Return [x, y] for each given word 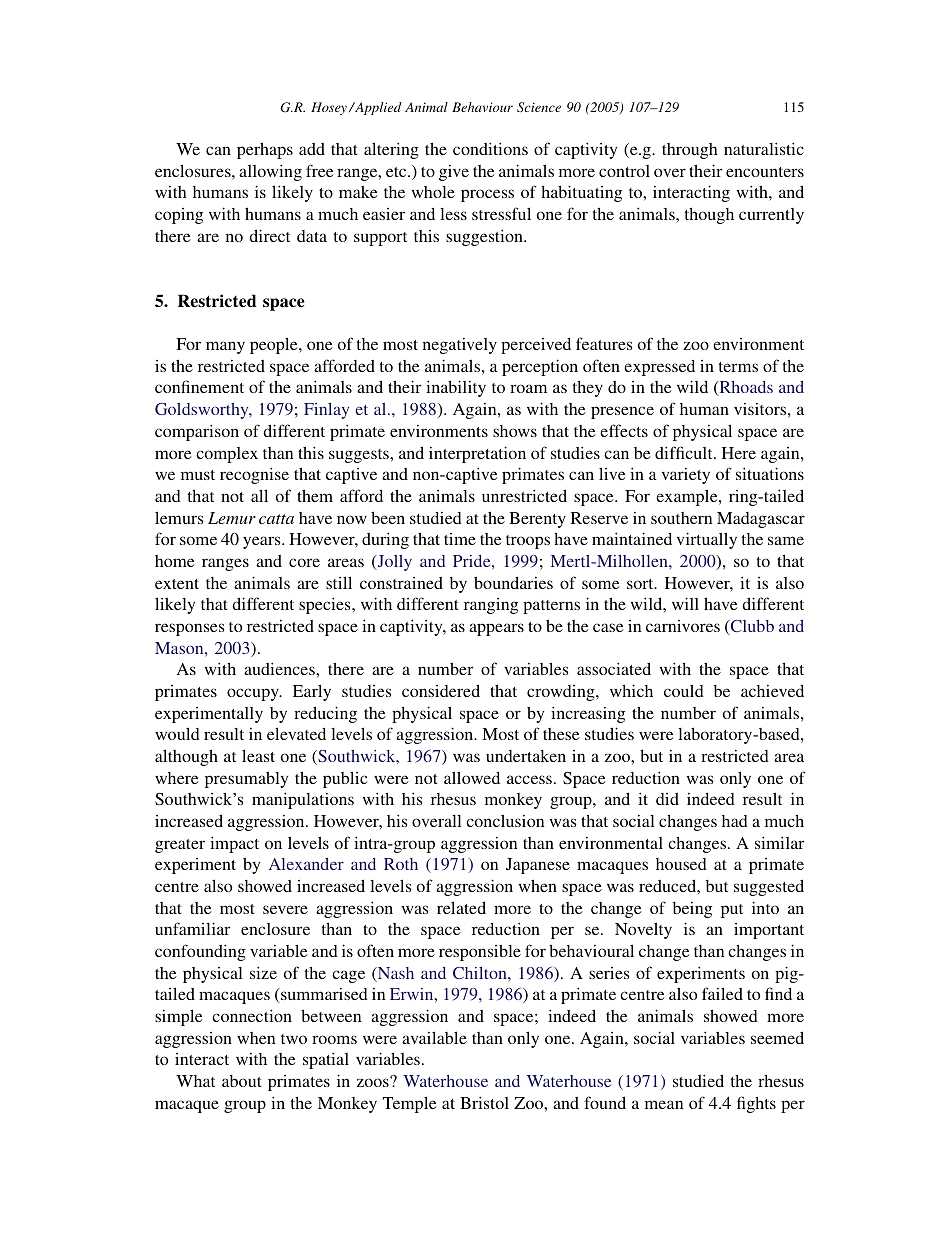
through [690, 151]
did [667, 799]
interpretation [477, 454]
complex [227, 455]
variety [686, 476]
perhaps [265, 150]
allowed [472, 777]
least [258, 755]
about [242, 1081]
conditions [490, 148]
